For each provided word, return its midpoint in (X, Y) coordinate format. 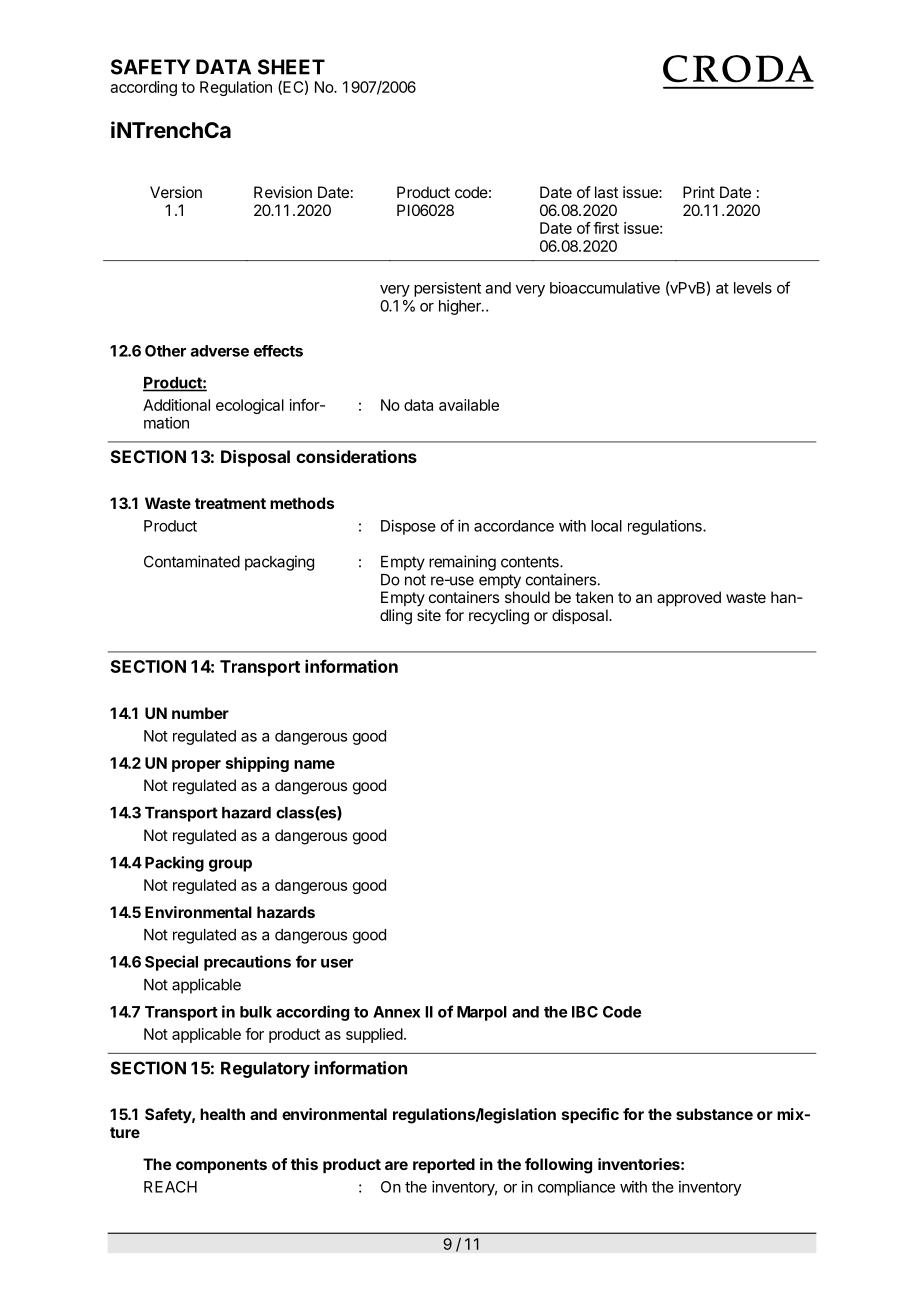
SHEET (291, 67)
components (221, 1166)
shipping (257, 764)
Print (699, 192)
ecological (250, 406)
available (469, 405)
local (606, 526)
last (606, 192)
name (314, 764)
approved (689, 599)
